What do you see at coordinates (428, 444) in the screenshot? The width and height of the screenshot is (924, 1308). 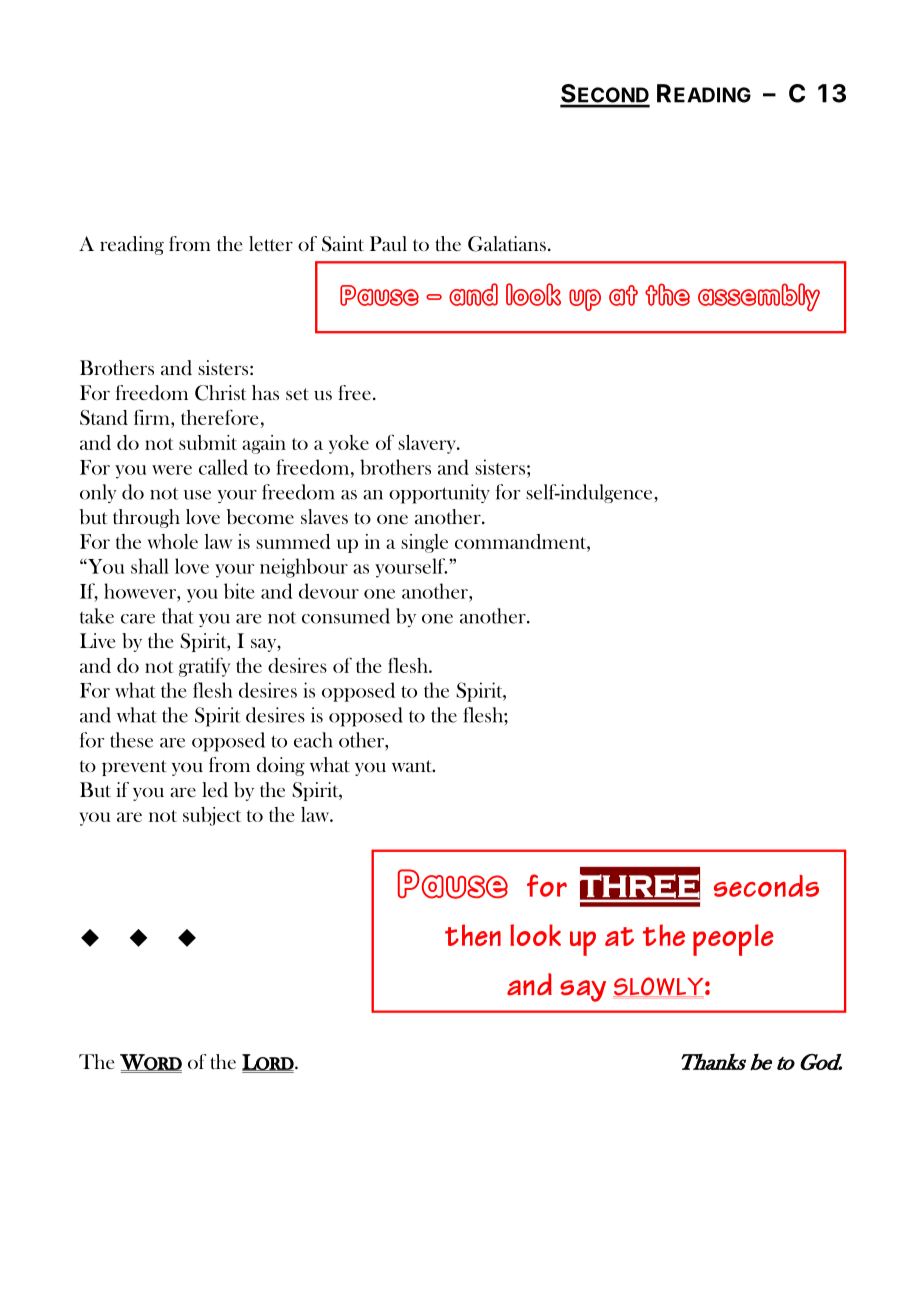 I see `slavery` at bounding box center [428, 444].
